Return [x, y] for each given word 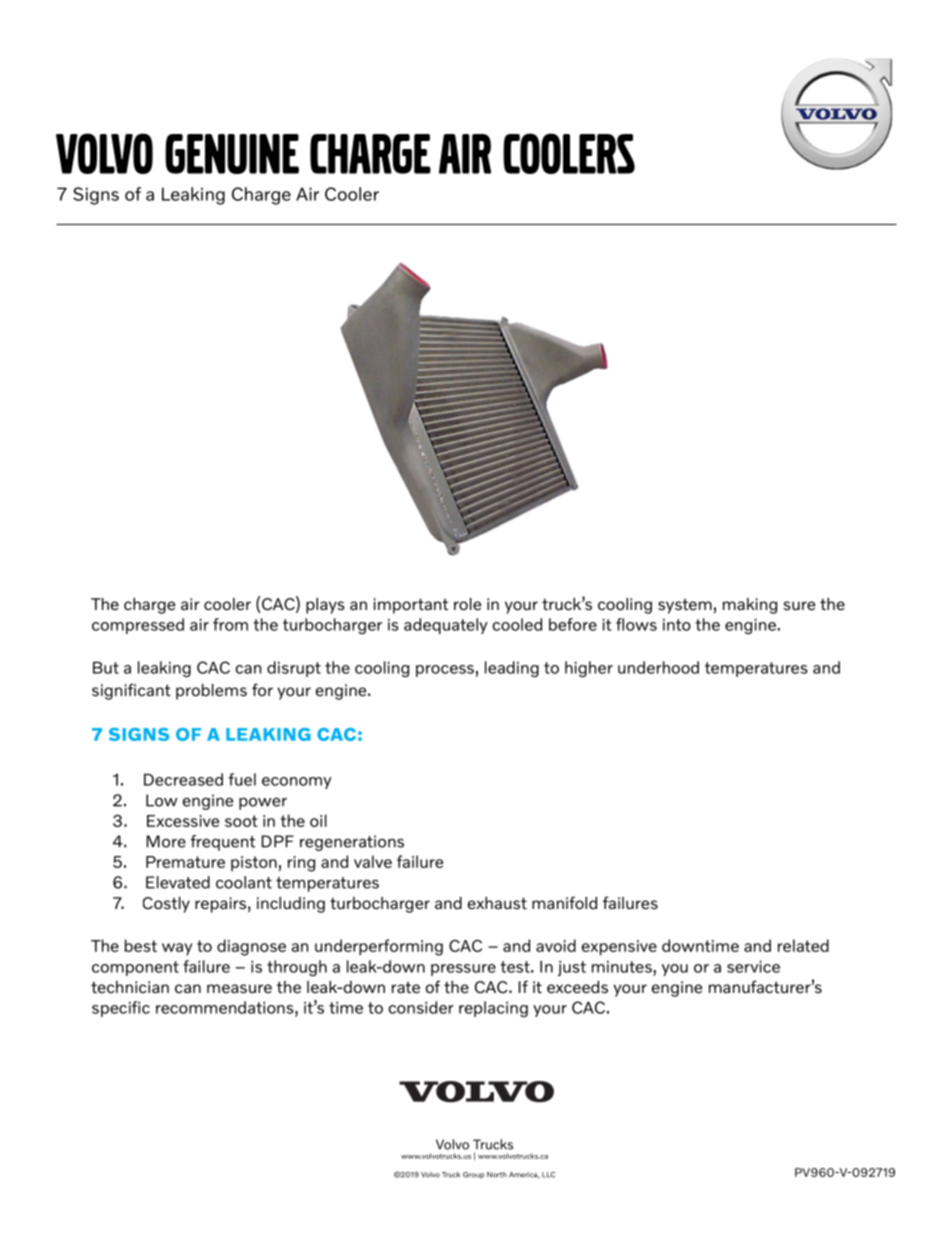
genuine [232, 154]
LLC [548, 1175]
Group [473, 1175]
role [467, 604]
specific [121, 1009]
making [750, 606]
